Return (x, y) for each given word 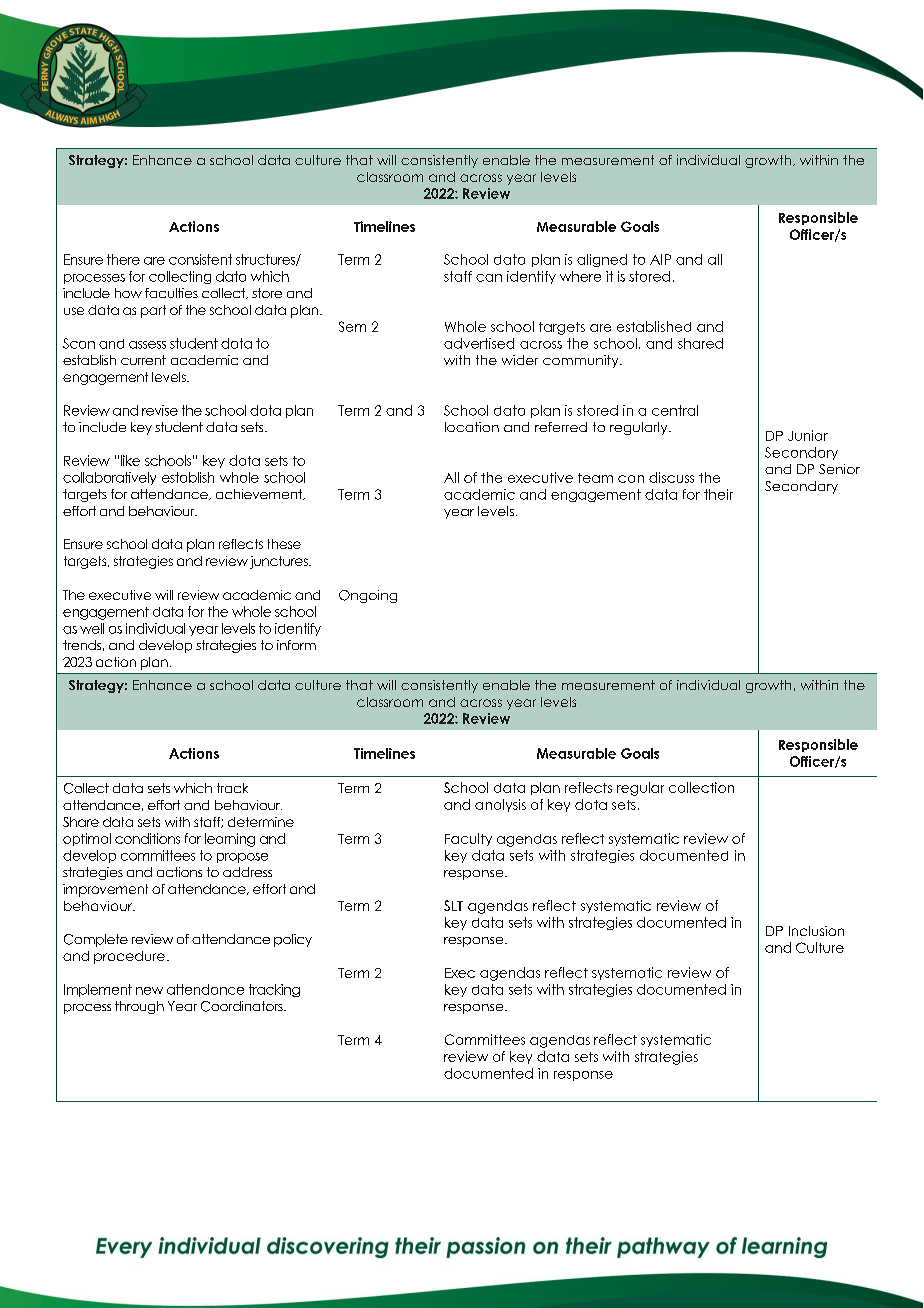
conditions (147, 838)
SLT (453, 905)
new (149, 991)
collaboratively (109, 478)
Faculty (468, 839)
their (718, 494)
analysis (500, 805)
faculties (171, 293)
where (580, 276)
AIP (660, 259)
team (595, 478)
